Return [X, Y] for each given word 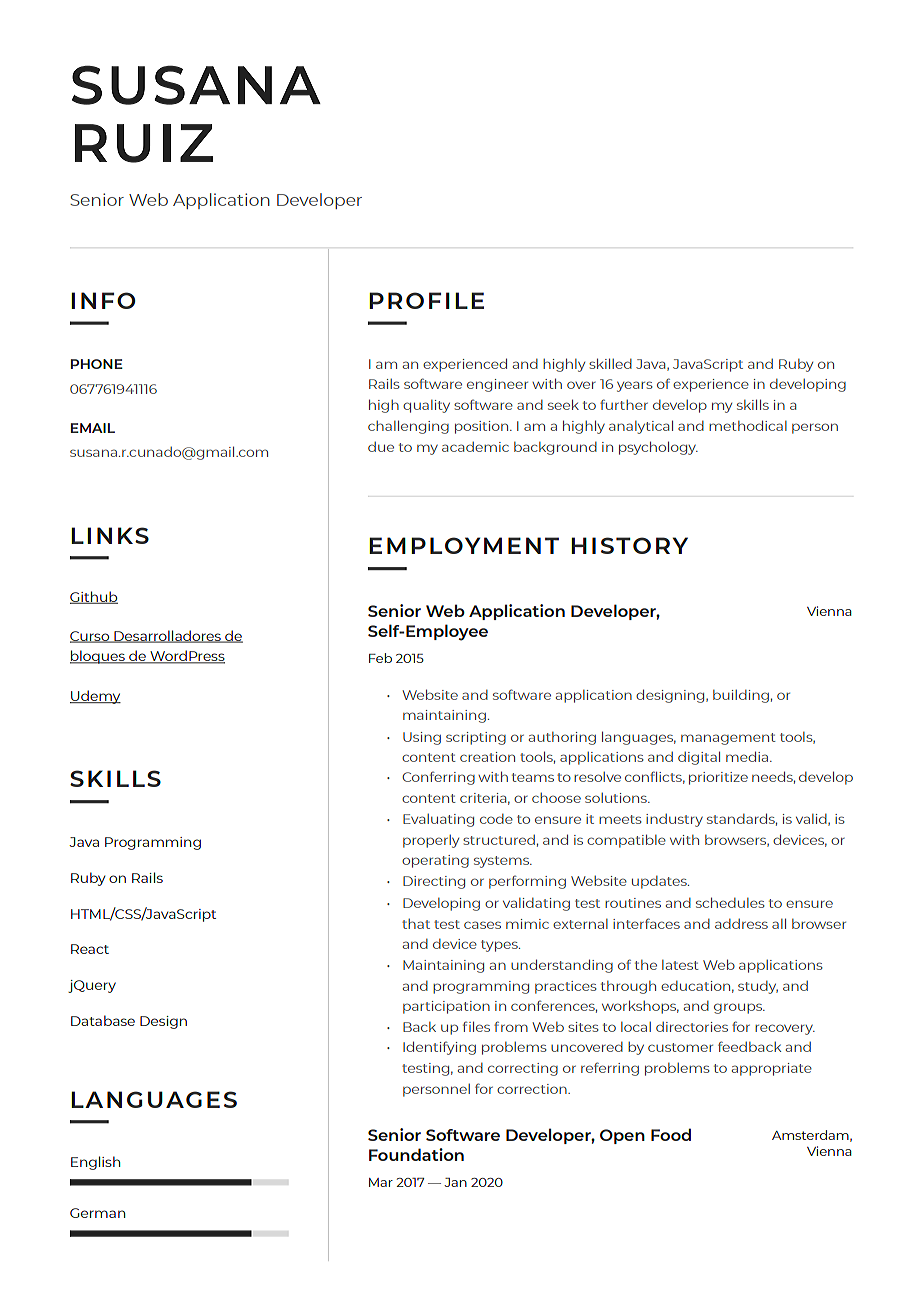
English [95, 1163]
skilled [610, 363]
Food [671, 1134]
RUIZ [144, 143]
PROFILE [426, 300]
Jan [455, 1182]
